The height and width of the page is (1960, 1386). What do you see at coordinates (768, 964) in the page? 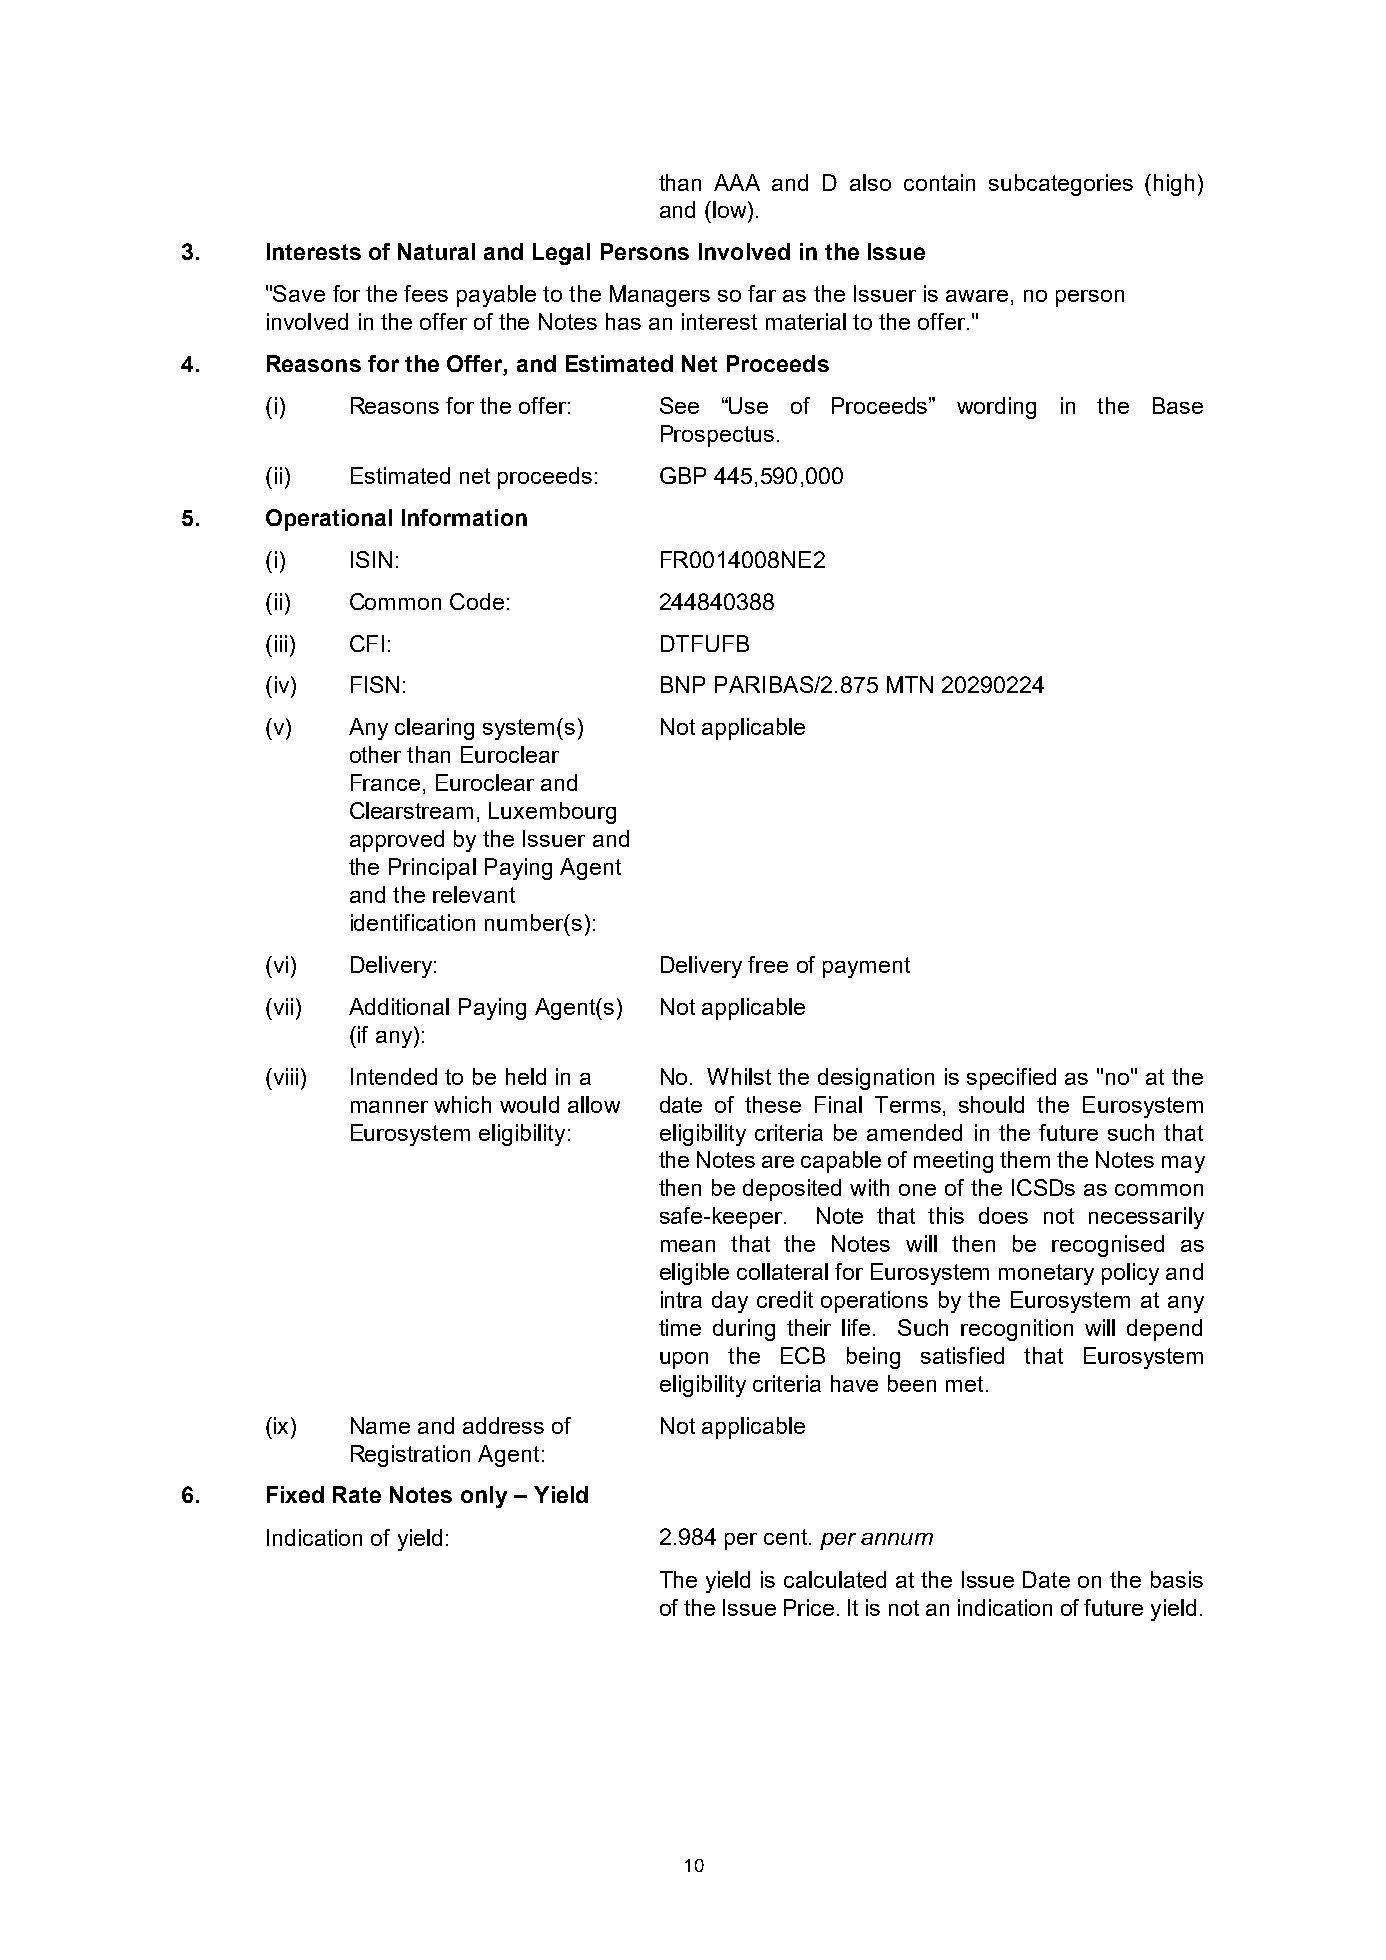
I see `free` at bounding box center [768, 964].
